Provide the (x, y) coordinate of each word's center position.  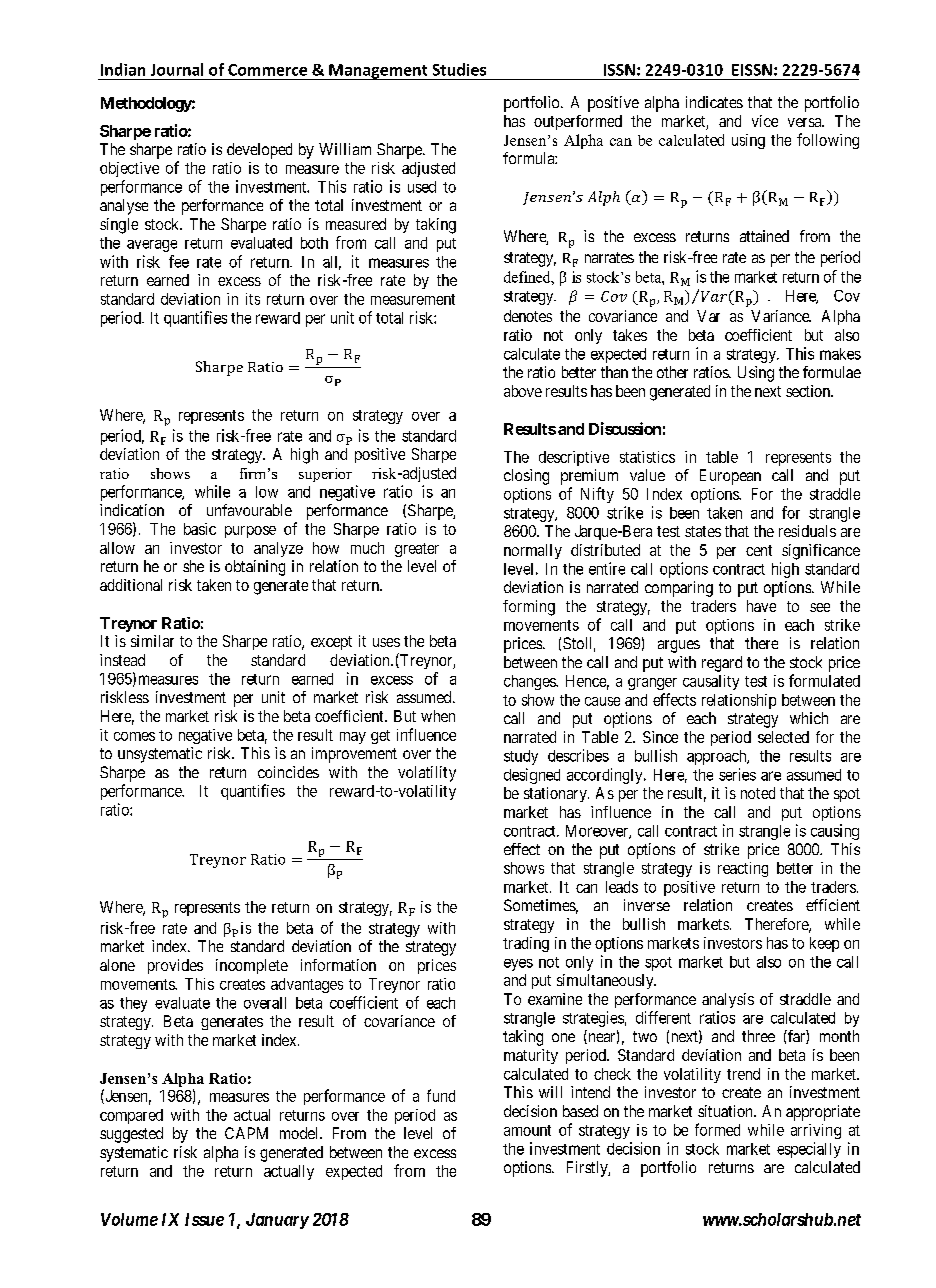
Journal (177, 69)
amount (527, 1130)
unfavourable (249, 510)
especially (809, 1150)
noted (758, 793)
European (730, 477)
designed (532, 776)
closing (526, 477)
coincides (288, 772)
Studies (459, 69)
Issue (204, 1219)
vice (765, 121)
